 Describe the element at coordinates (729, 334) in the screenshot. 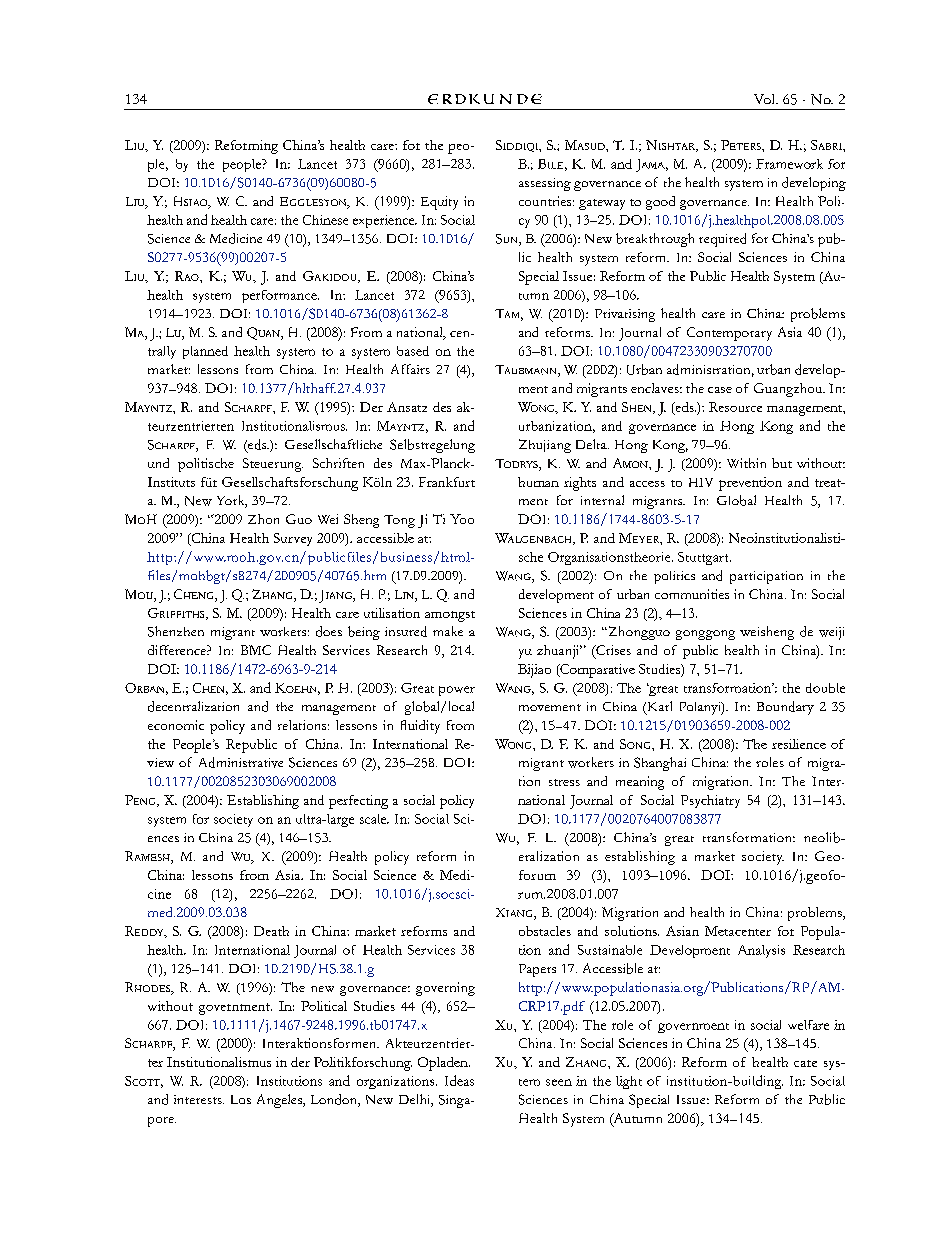

I see `Contemporary` at that location.
